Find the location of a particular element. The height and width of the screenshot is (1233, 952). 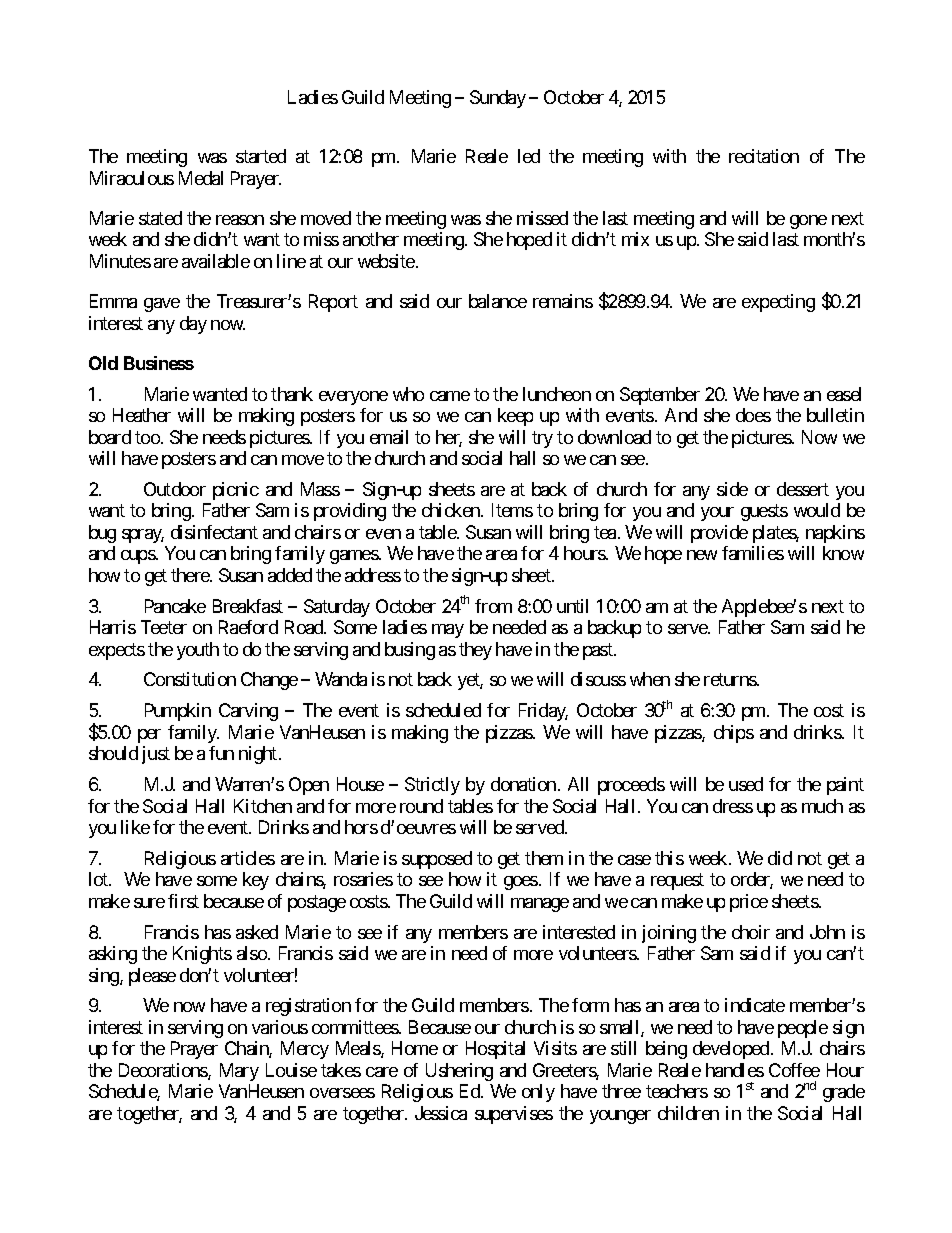

recitation is located at coordinates (764, 156).
